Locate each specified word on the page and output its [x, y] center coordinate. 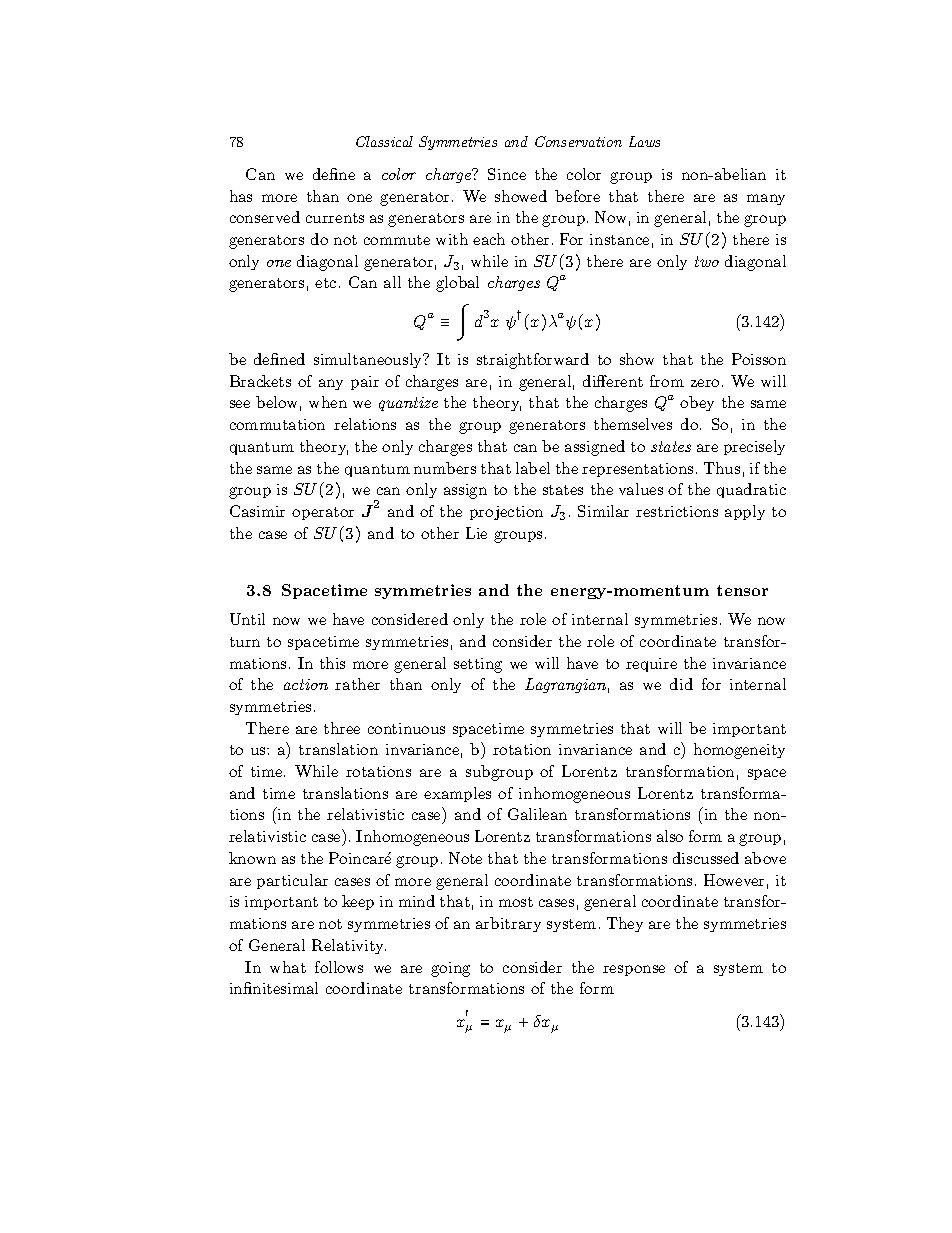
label [533, 468]
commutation [277, 424]
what [288, 967]
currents [335, 218]
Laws [644, 141]
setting [478, 665]
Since [507, 174]
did [681, 684]
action [306, 684]
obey [697, 403]
